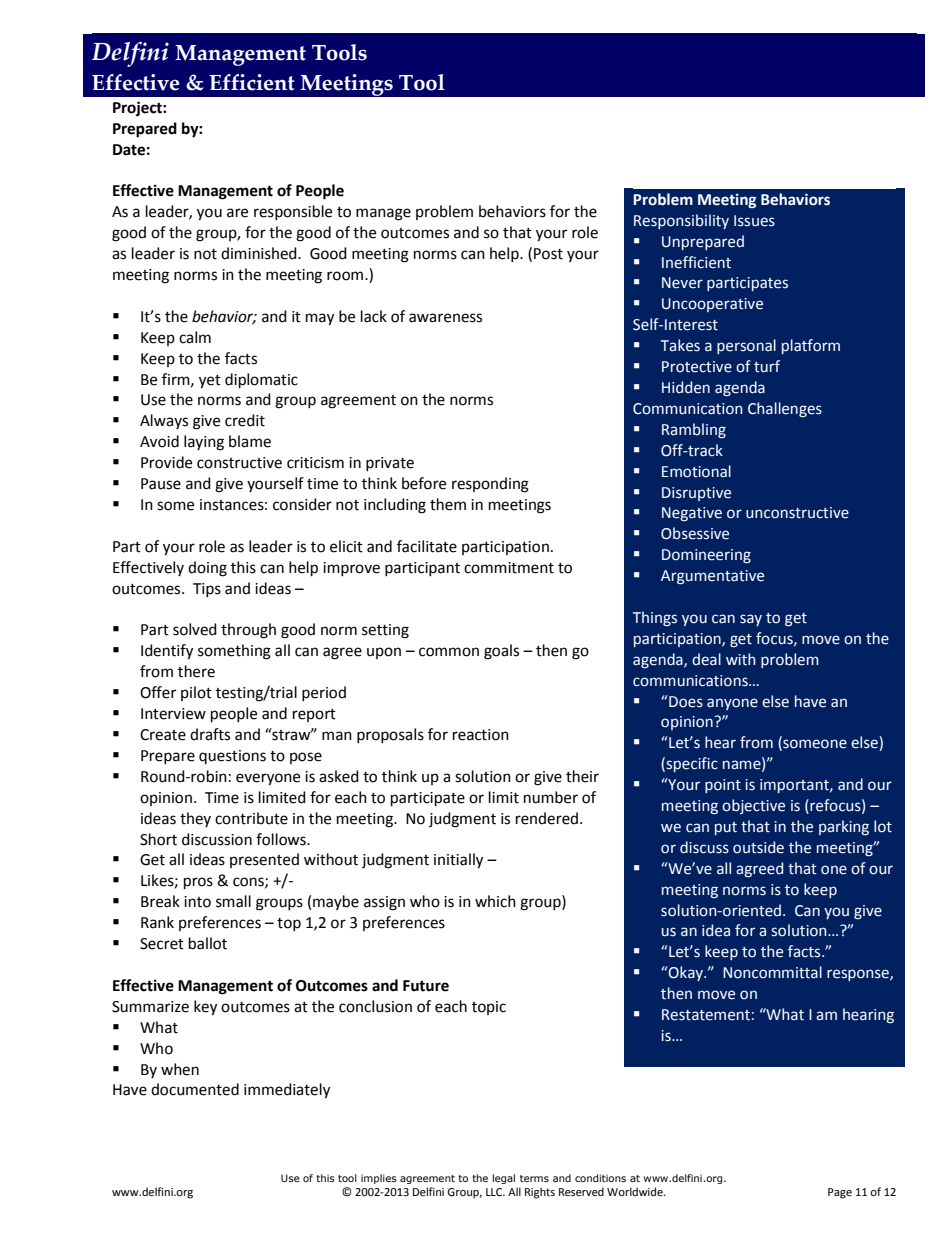 Image resolution: width=952 pixels, height=1233 pixels. I want to click on diminished, so click(260, 253).
